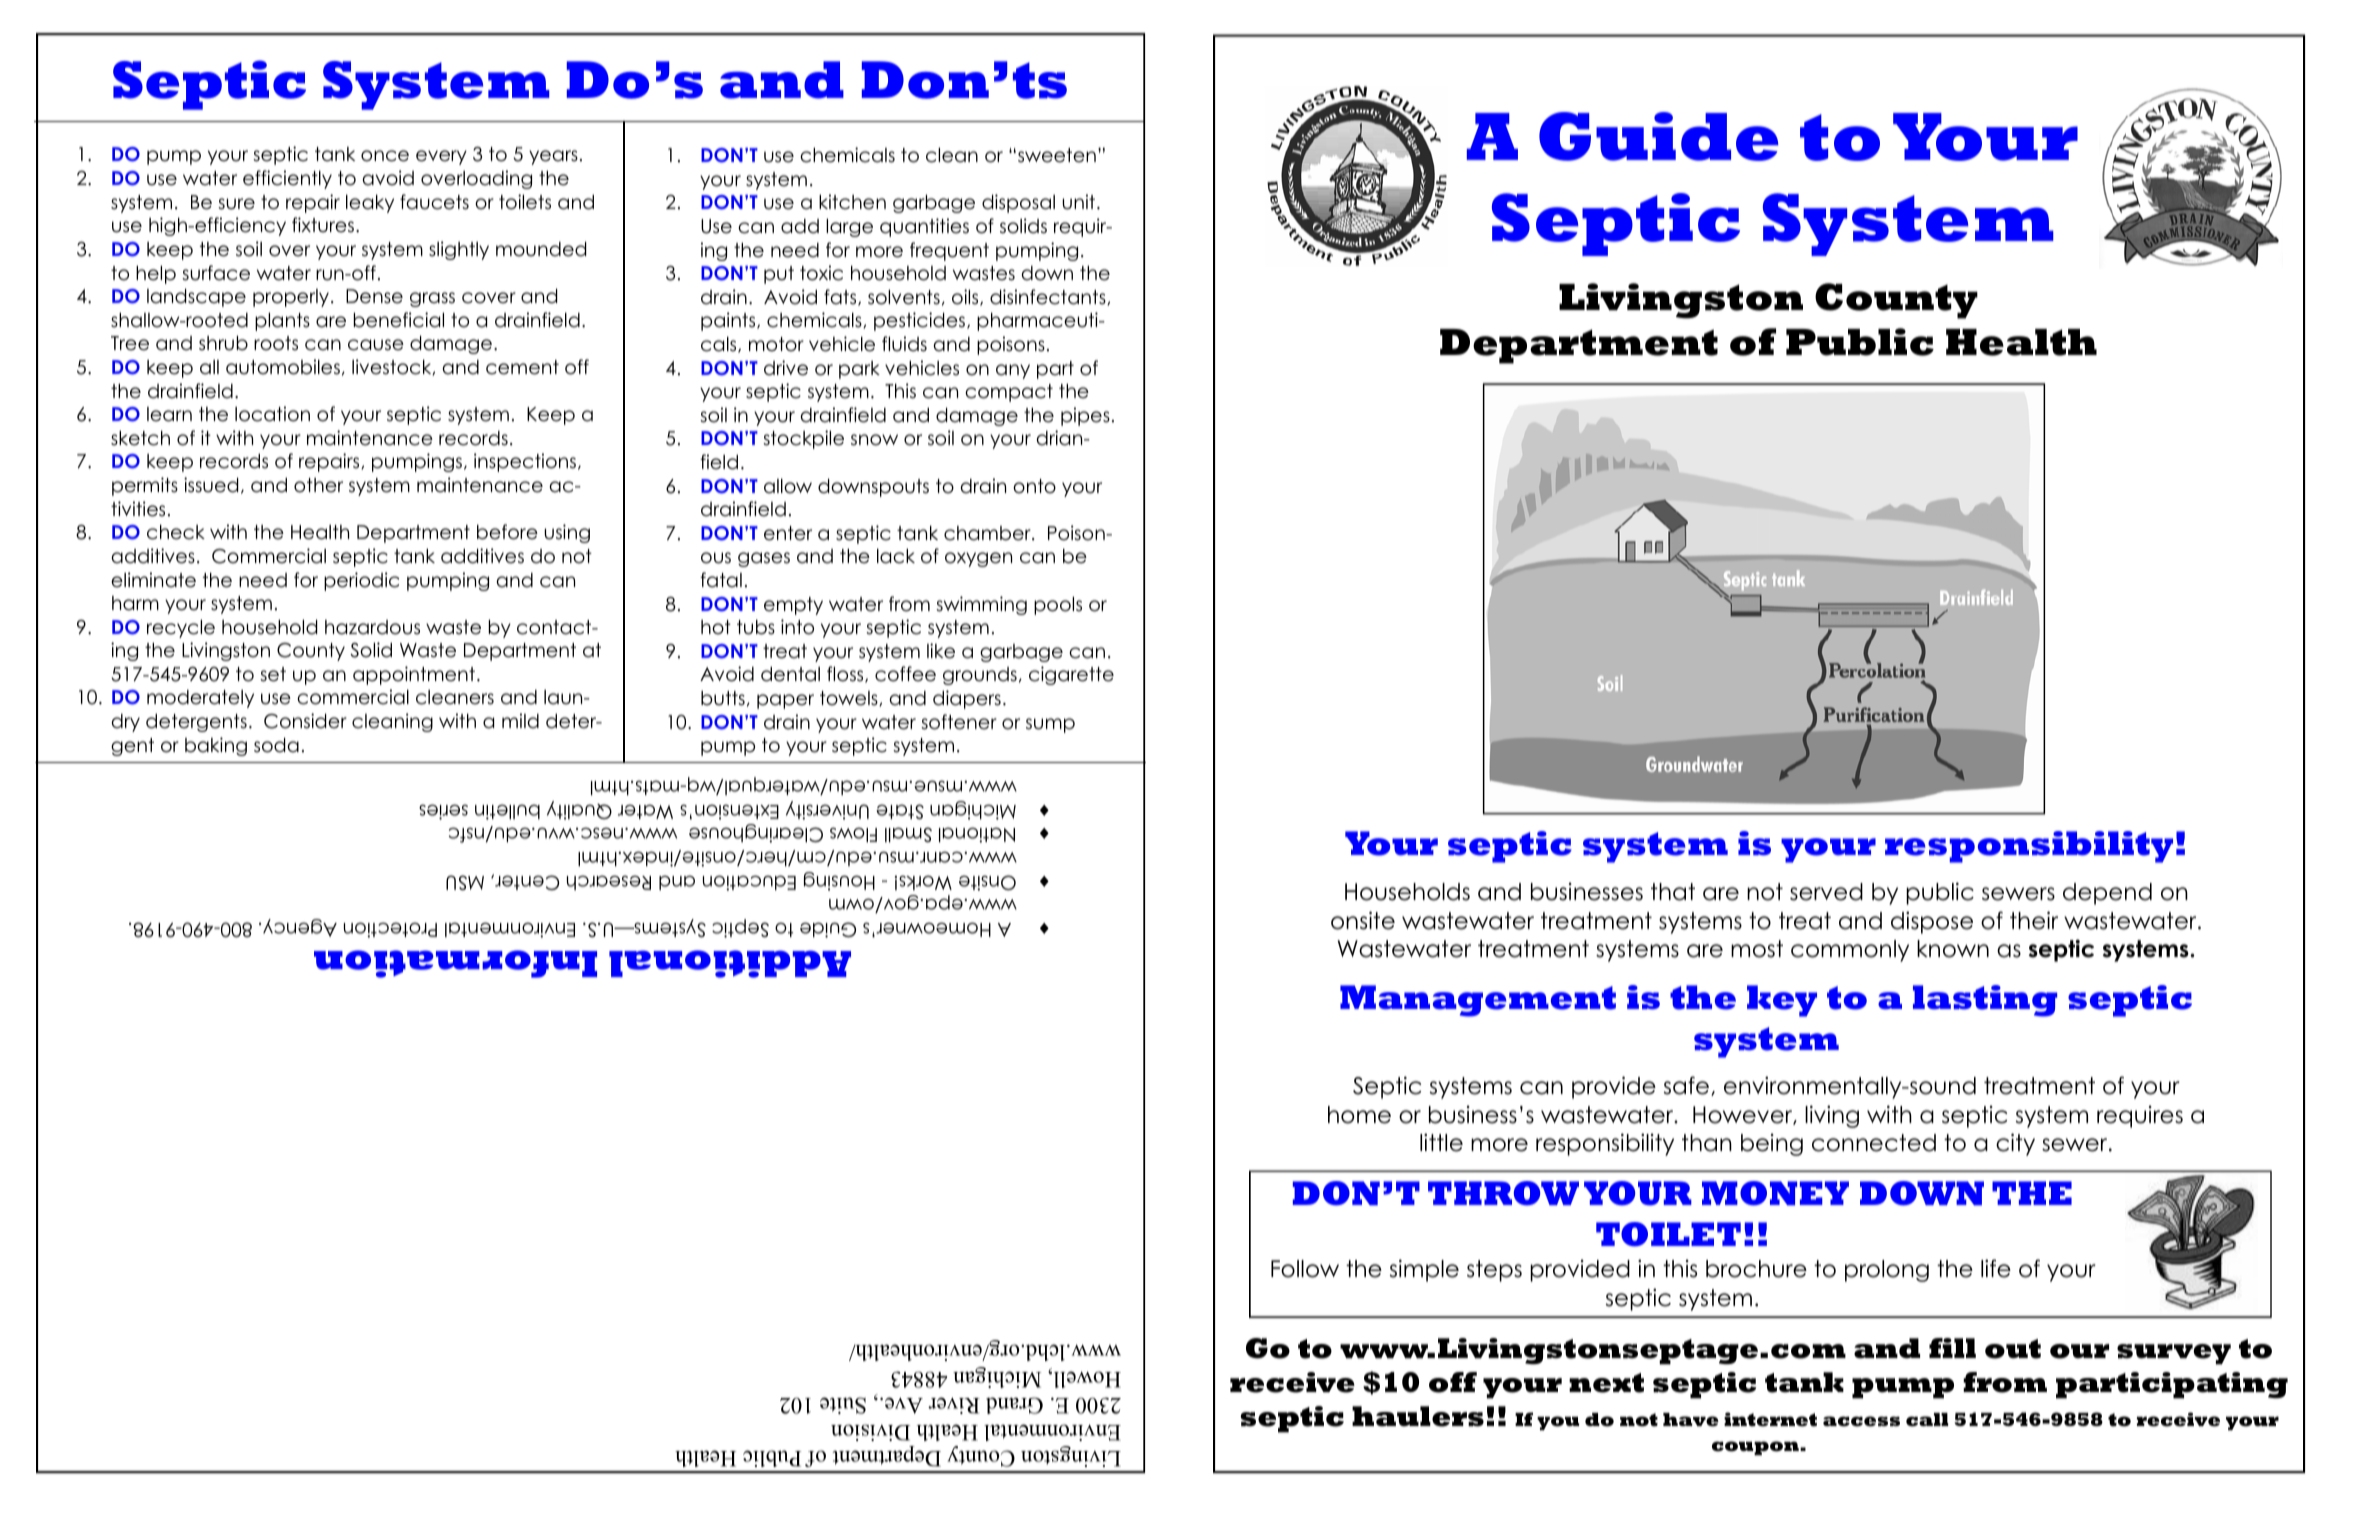 This screenshot has height=1525, width=2357. I want to click on unit, so click(1078, 202).
